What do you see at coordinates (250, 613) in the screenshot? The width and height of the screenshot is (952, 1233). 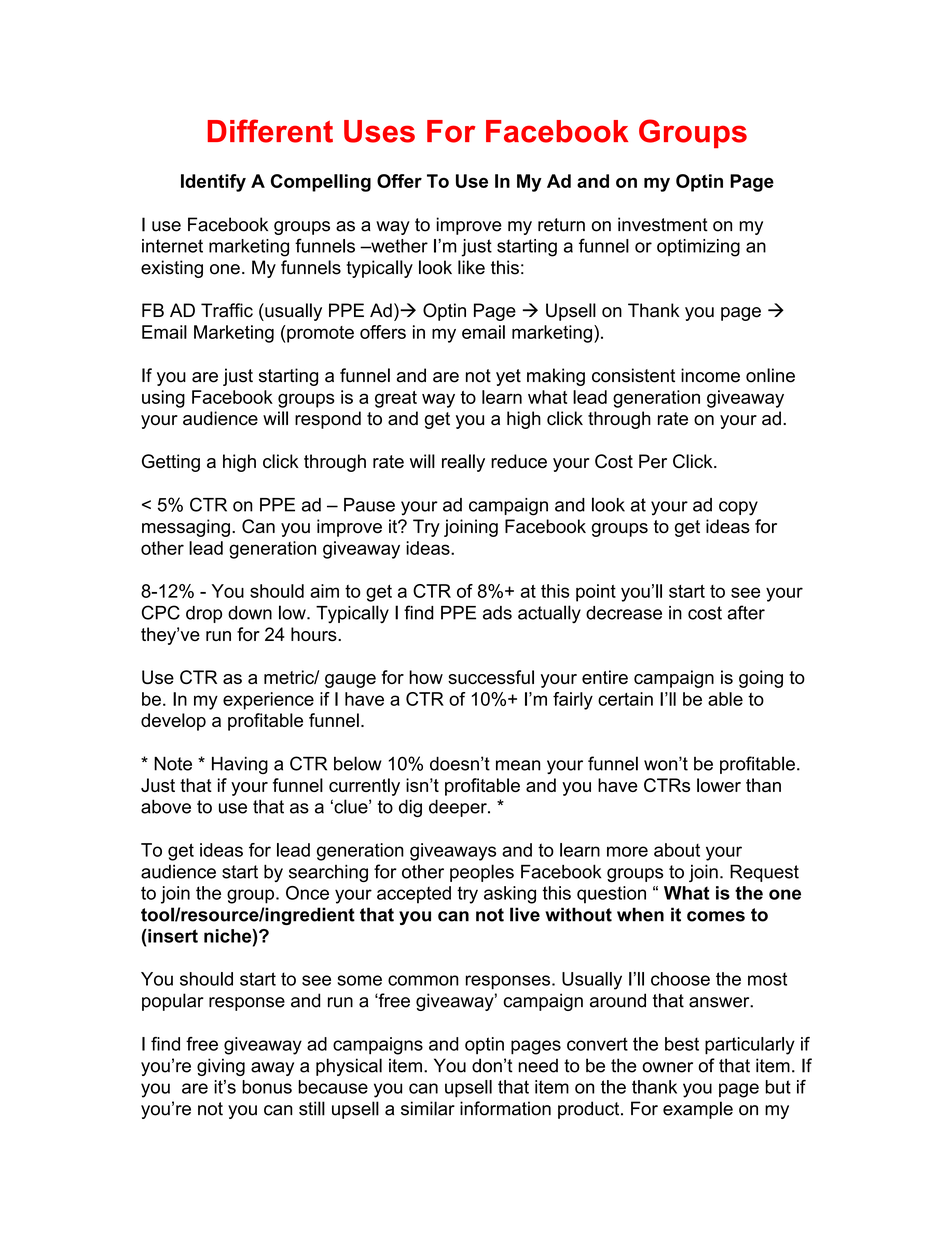 I see `down` at bounding box center [250, 613].
